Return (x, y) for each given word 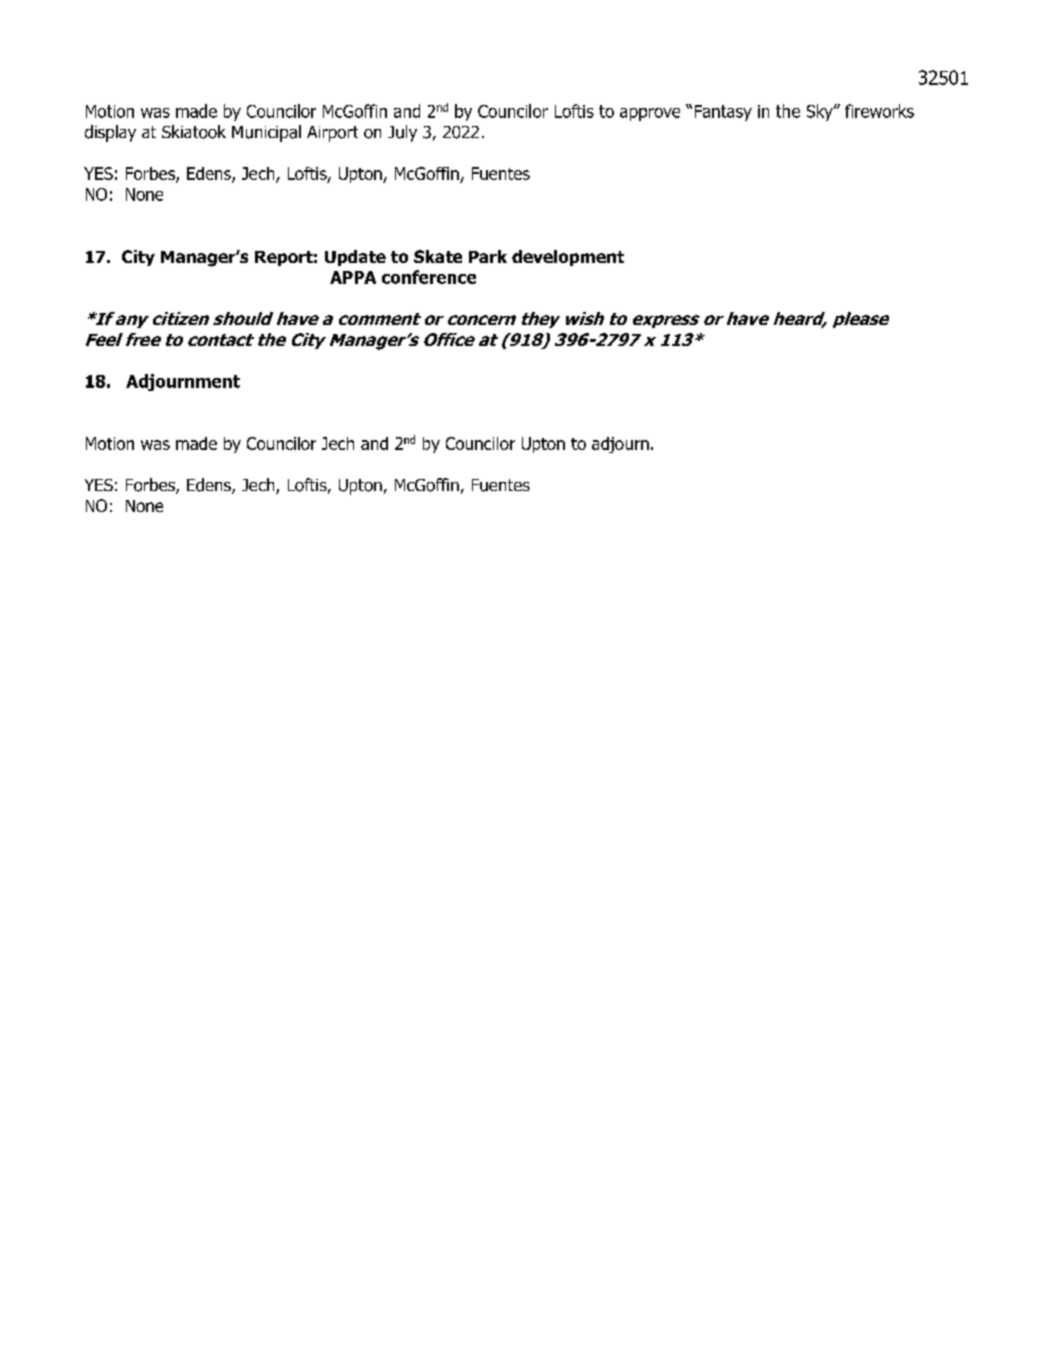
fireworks (879, 111)
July (402, 133)
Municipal (266, 133)
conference (429, 277)
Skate (438, 256)
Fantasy (723, 113)
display (110, 133)
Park (488, 256)
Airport (332, 134)
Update (355, 258)
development (568, 258)
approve (650, 114)
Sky (821, 112)
